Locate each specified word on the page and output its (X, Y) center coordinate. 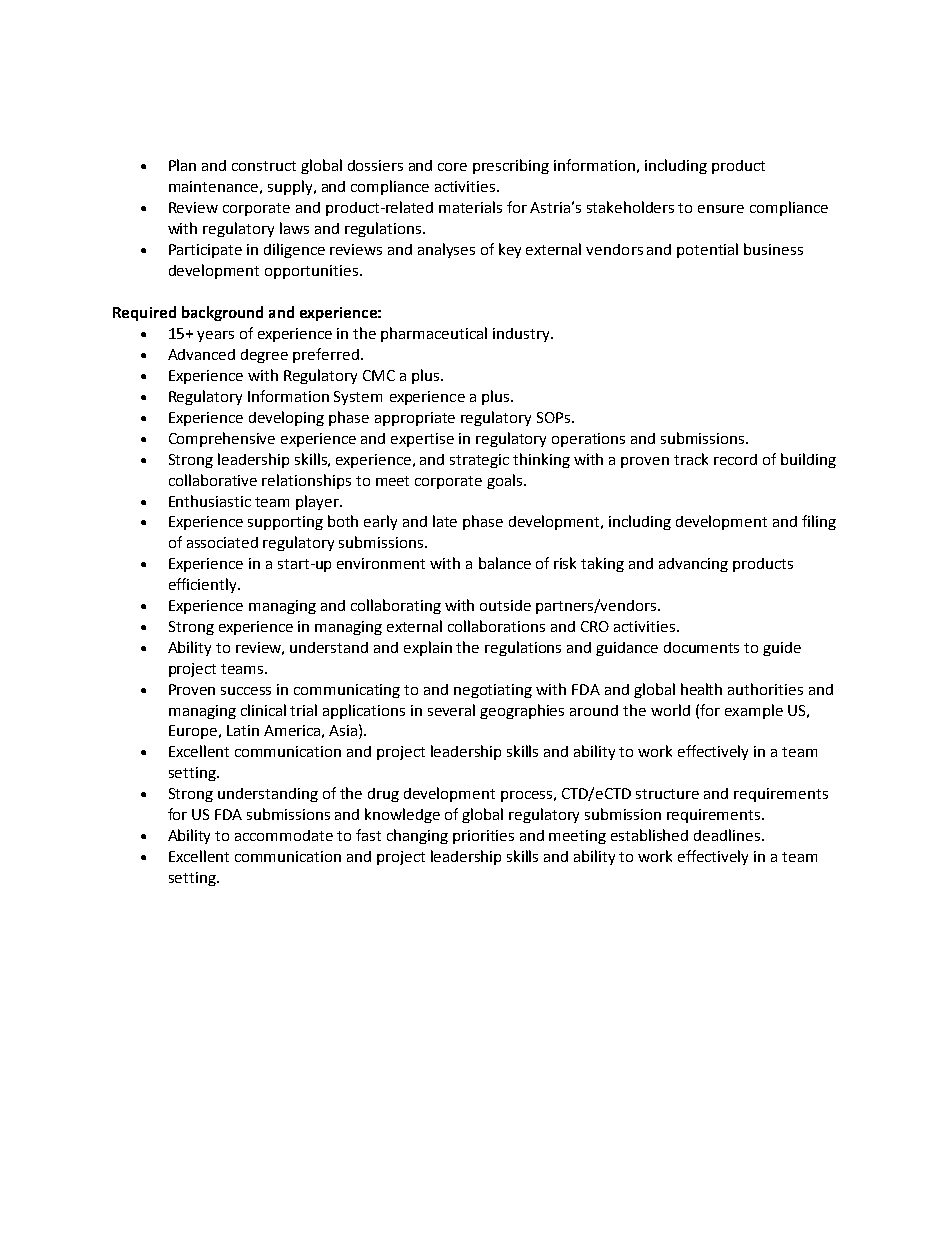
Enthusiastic (210, 501)
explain (428, 648)
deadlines (727, 835)
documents (701, 647)
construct (264, 166)
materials (470, 207)
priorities (483, 837)
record (735, 459)
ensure (721, 209)
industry (522, 335)
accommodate (284, 835)
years (215, 336)
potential (707, 250)
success (246, 691)
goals (506, 481)
